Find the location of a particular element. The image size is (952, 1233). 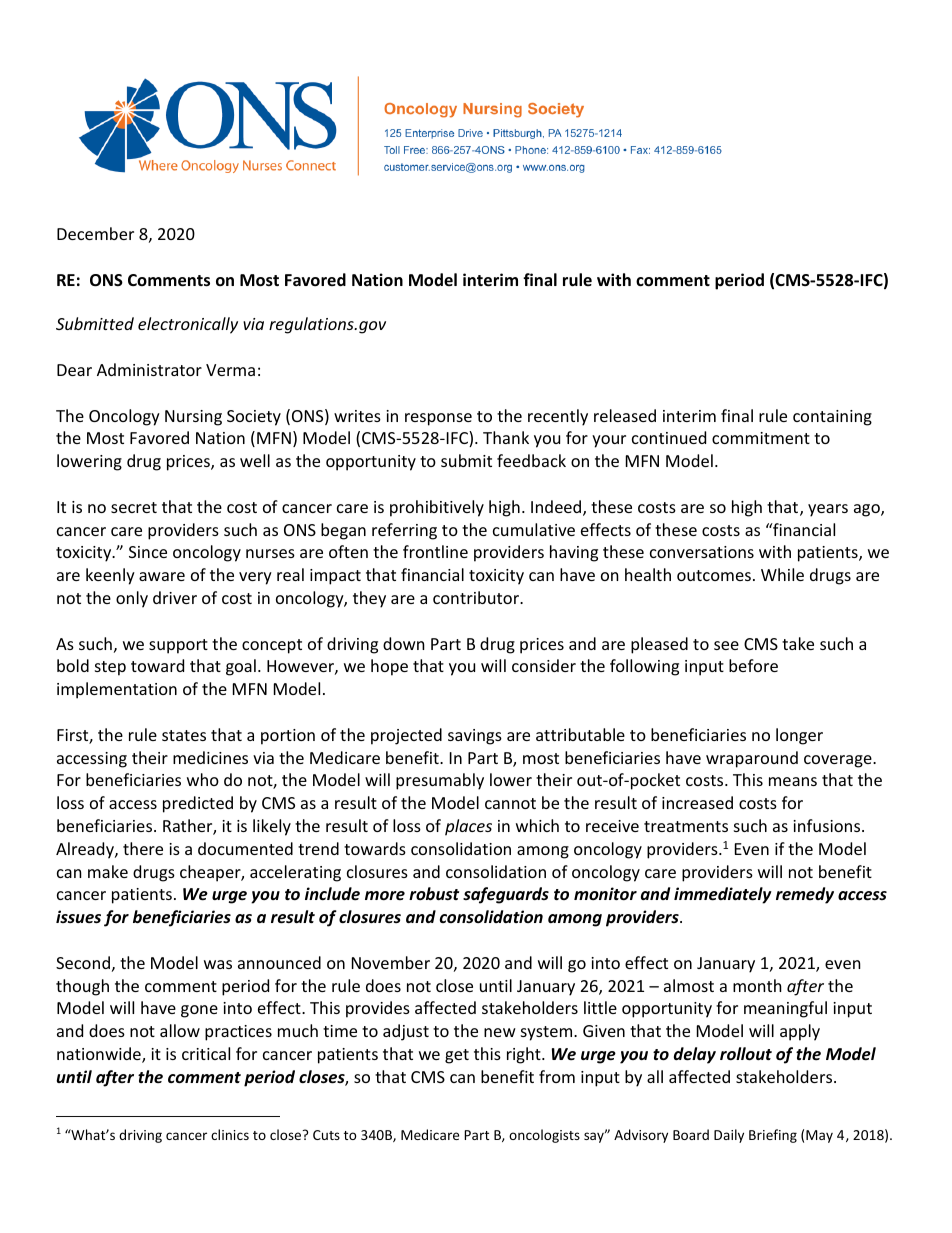

oncologists is located at coordinates (544, 1136).
